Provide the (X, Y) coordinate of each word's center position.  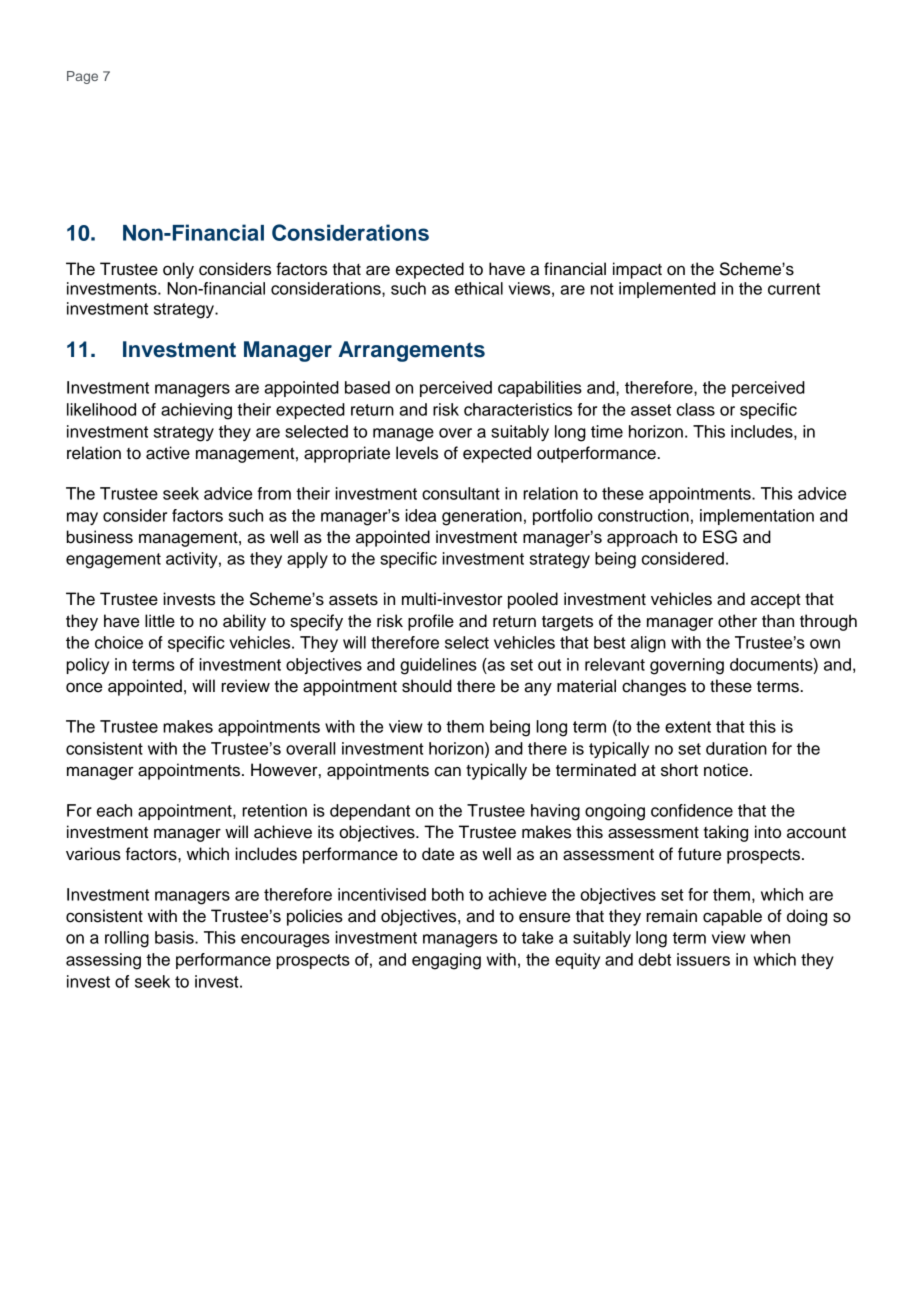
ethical (479, 288)
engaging (446, 961)
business (99, 537)
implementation (757, 517)
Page (82, 77)
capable (732, 917)
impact (637, 270)
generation (482, 517)
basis (175, 937)
